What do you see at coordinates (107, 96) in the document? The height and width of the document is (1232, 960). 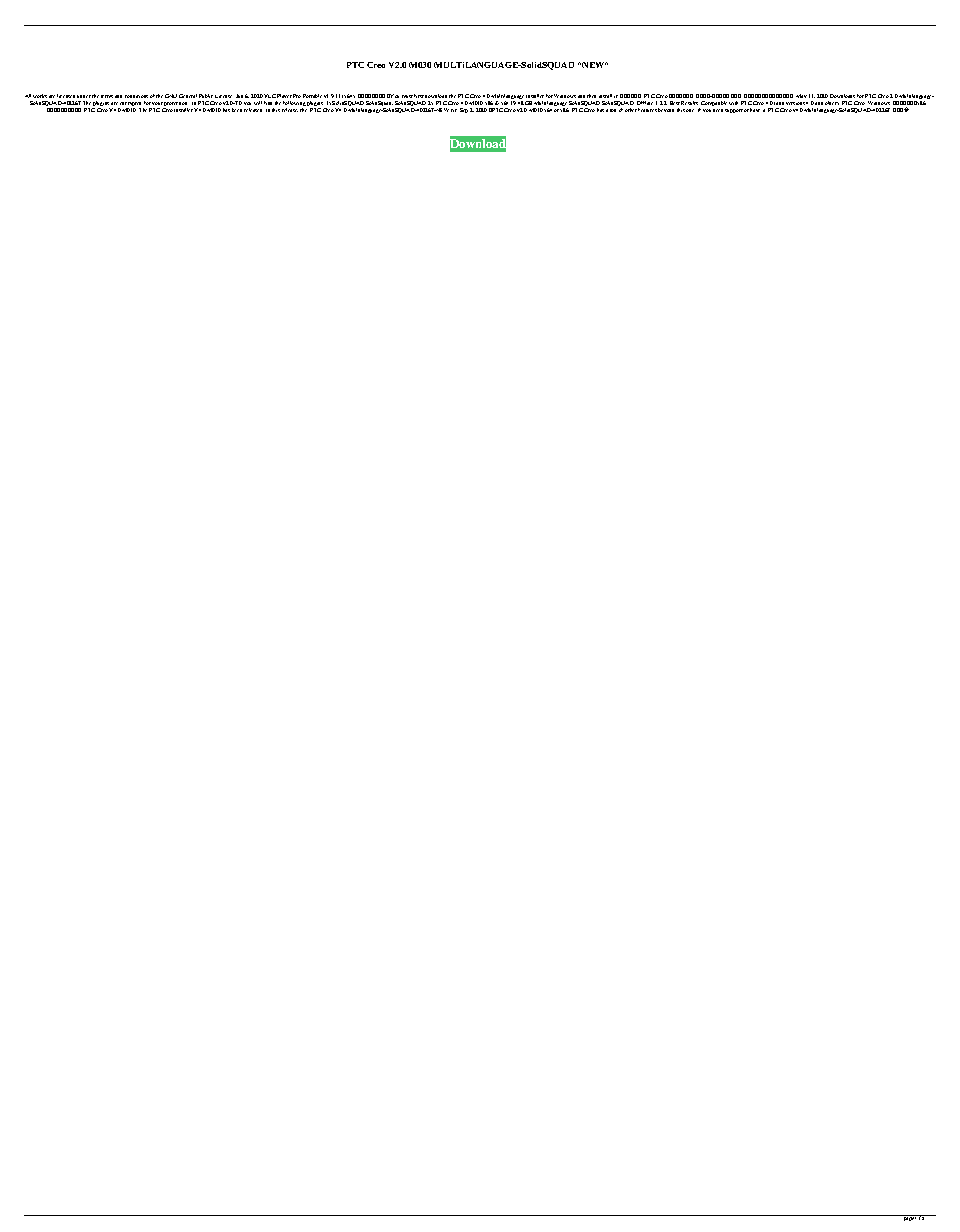 I see `terms` at bounding box center [107, 96].
